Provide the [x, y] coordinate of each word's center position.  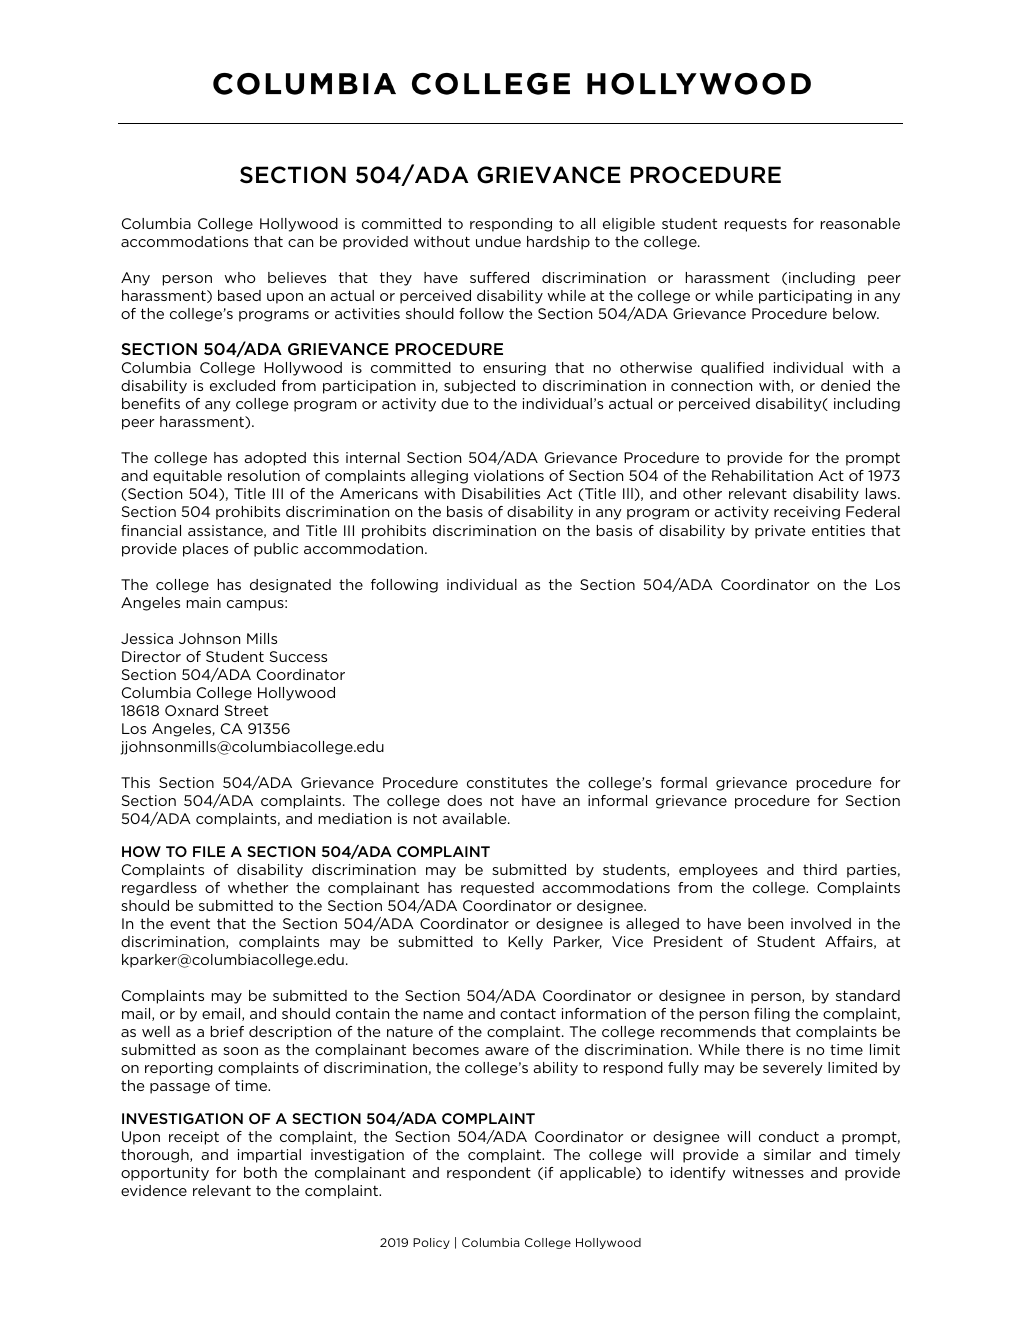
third [820, 869]
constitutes [507, 782]
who [240, 277]
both [260, 1172]
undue [498, 241]
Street [246, 710]
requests [756, 225]
